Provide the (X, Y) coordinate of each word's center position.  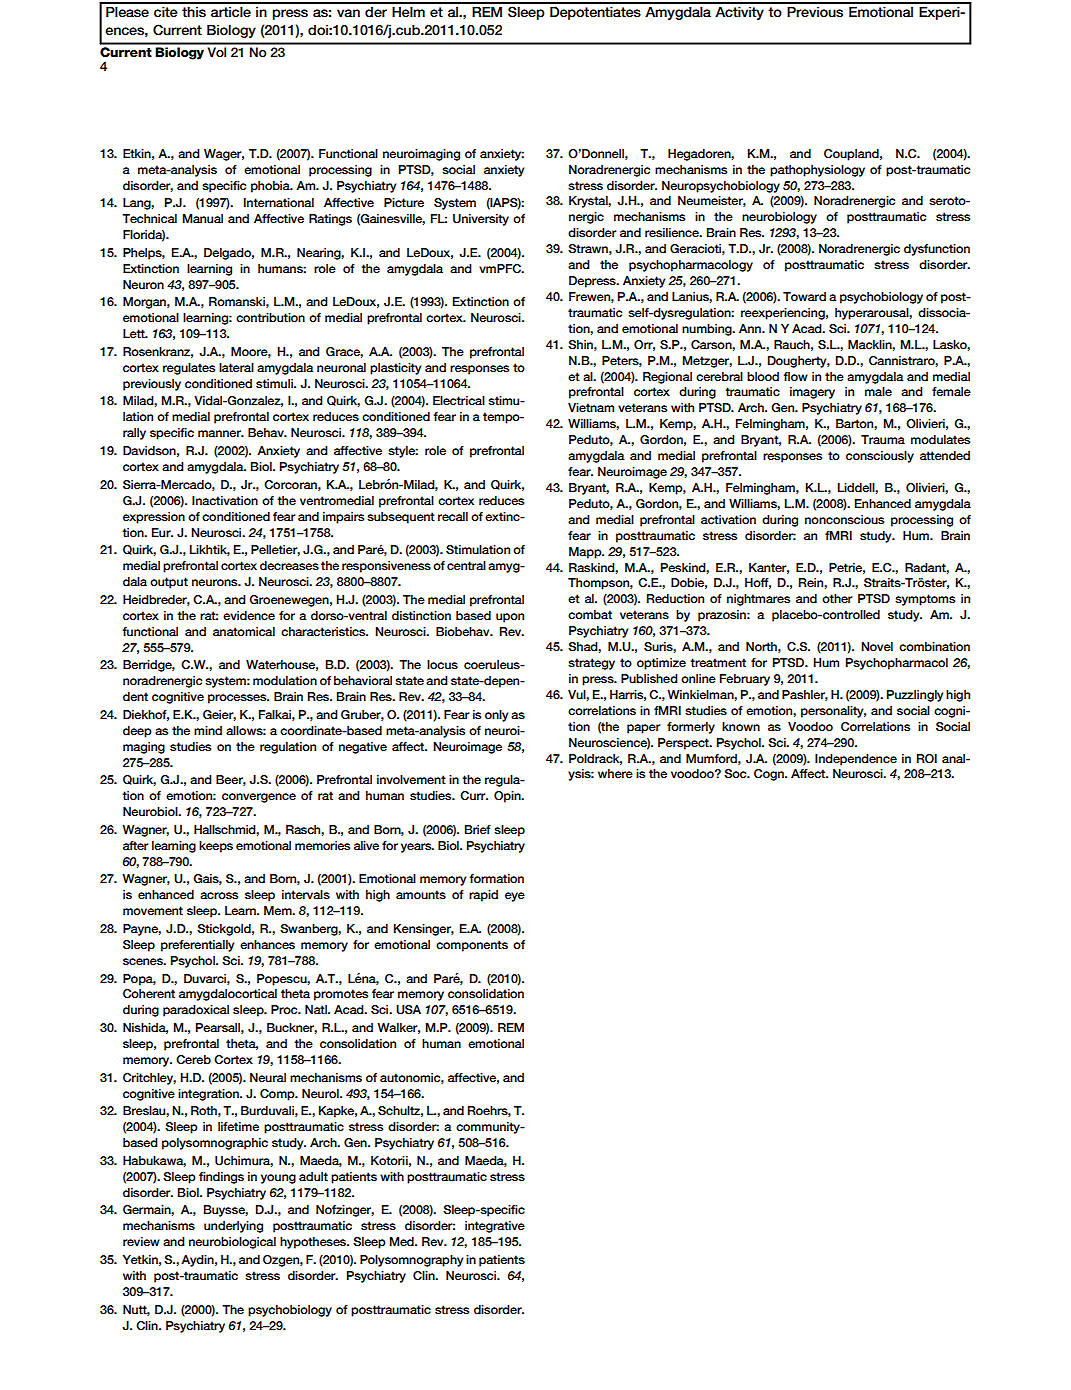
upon (510, 618)
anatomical (244, 631)
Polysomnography (411, 1261)
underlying (233, 1227)
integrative (495, 1227)
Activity (739, 13)
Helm (408, 12)
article (231, 12)
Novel (877, 646)
